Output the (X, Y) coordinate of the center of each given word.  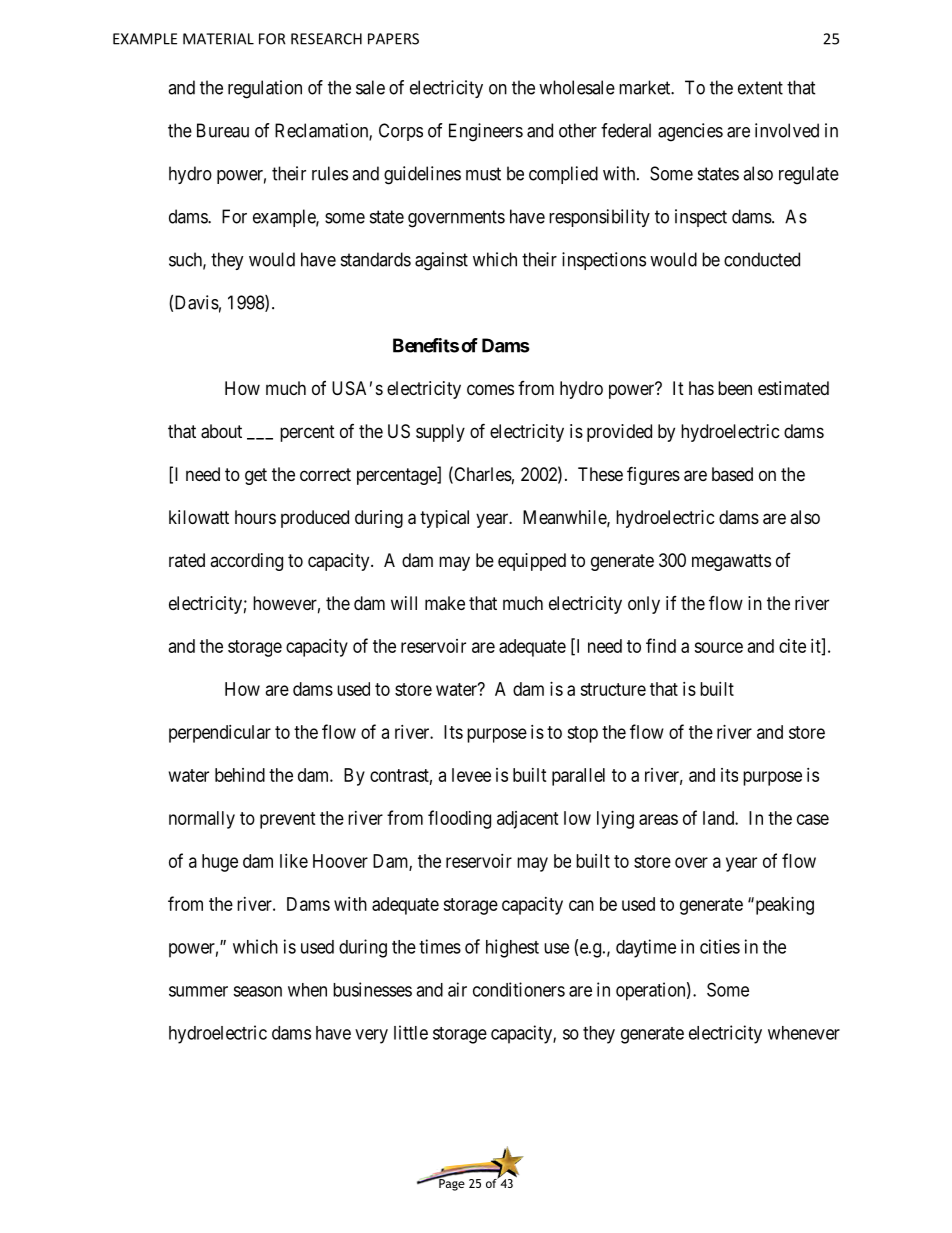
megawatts (731, 562)
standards (376, 259)
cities (720, 946)
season (257, 991)
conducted (762, 259)
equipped (532, 562)
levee (471, 775)
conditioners (519, 989)
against (441, 261)
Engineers (486, 132)
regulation (265, 89)
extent (760, 88)
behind (240, 775)
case (813, 819)
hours (255, 517)
